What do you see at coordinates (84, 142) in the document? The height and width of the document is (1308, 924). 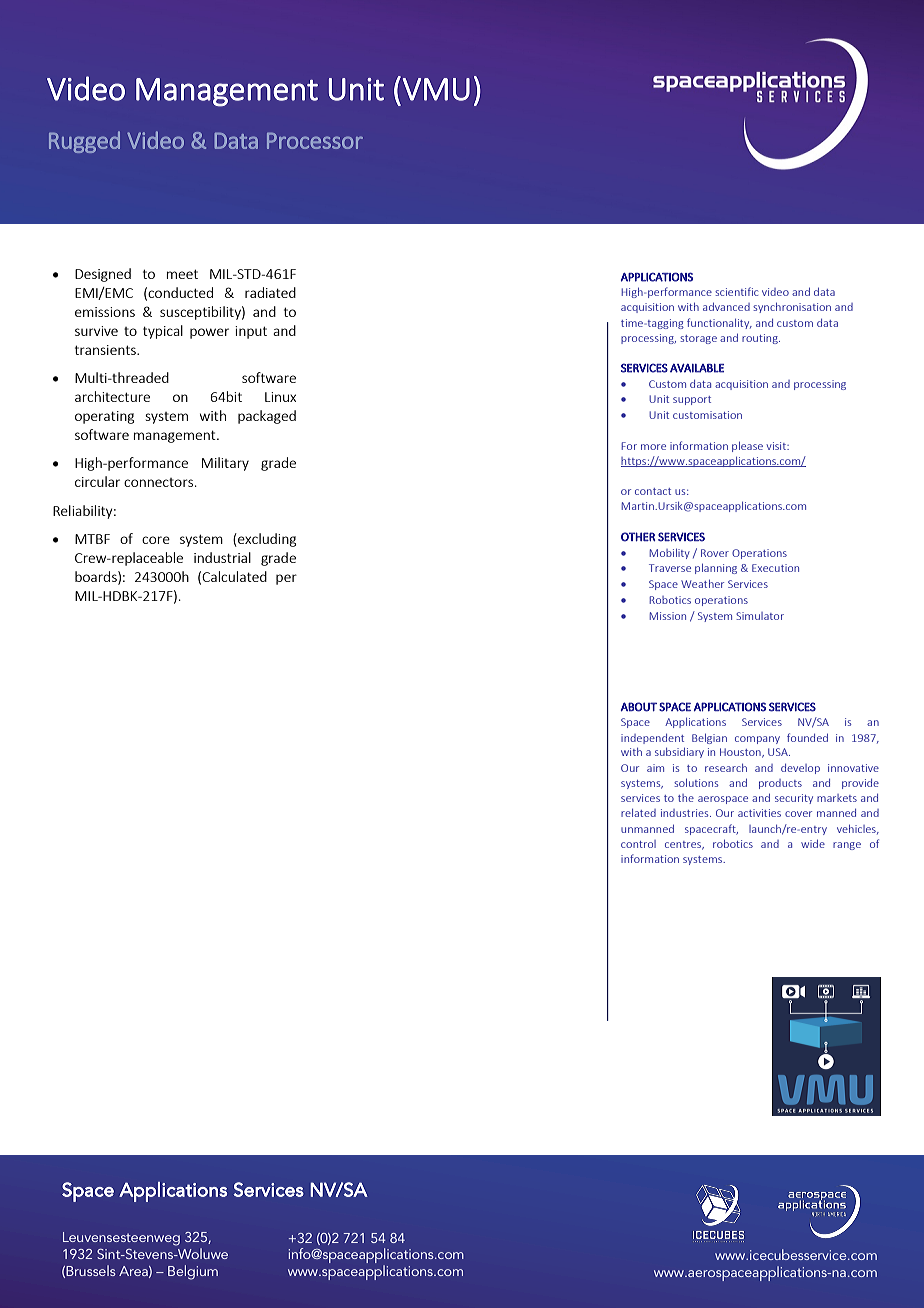 I see `Rugged` at bounding box center [84, 142].
